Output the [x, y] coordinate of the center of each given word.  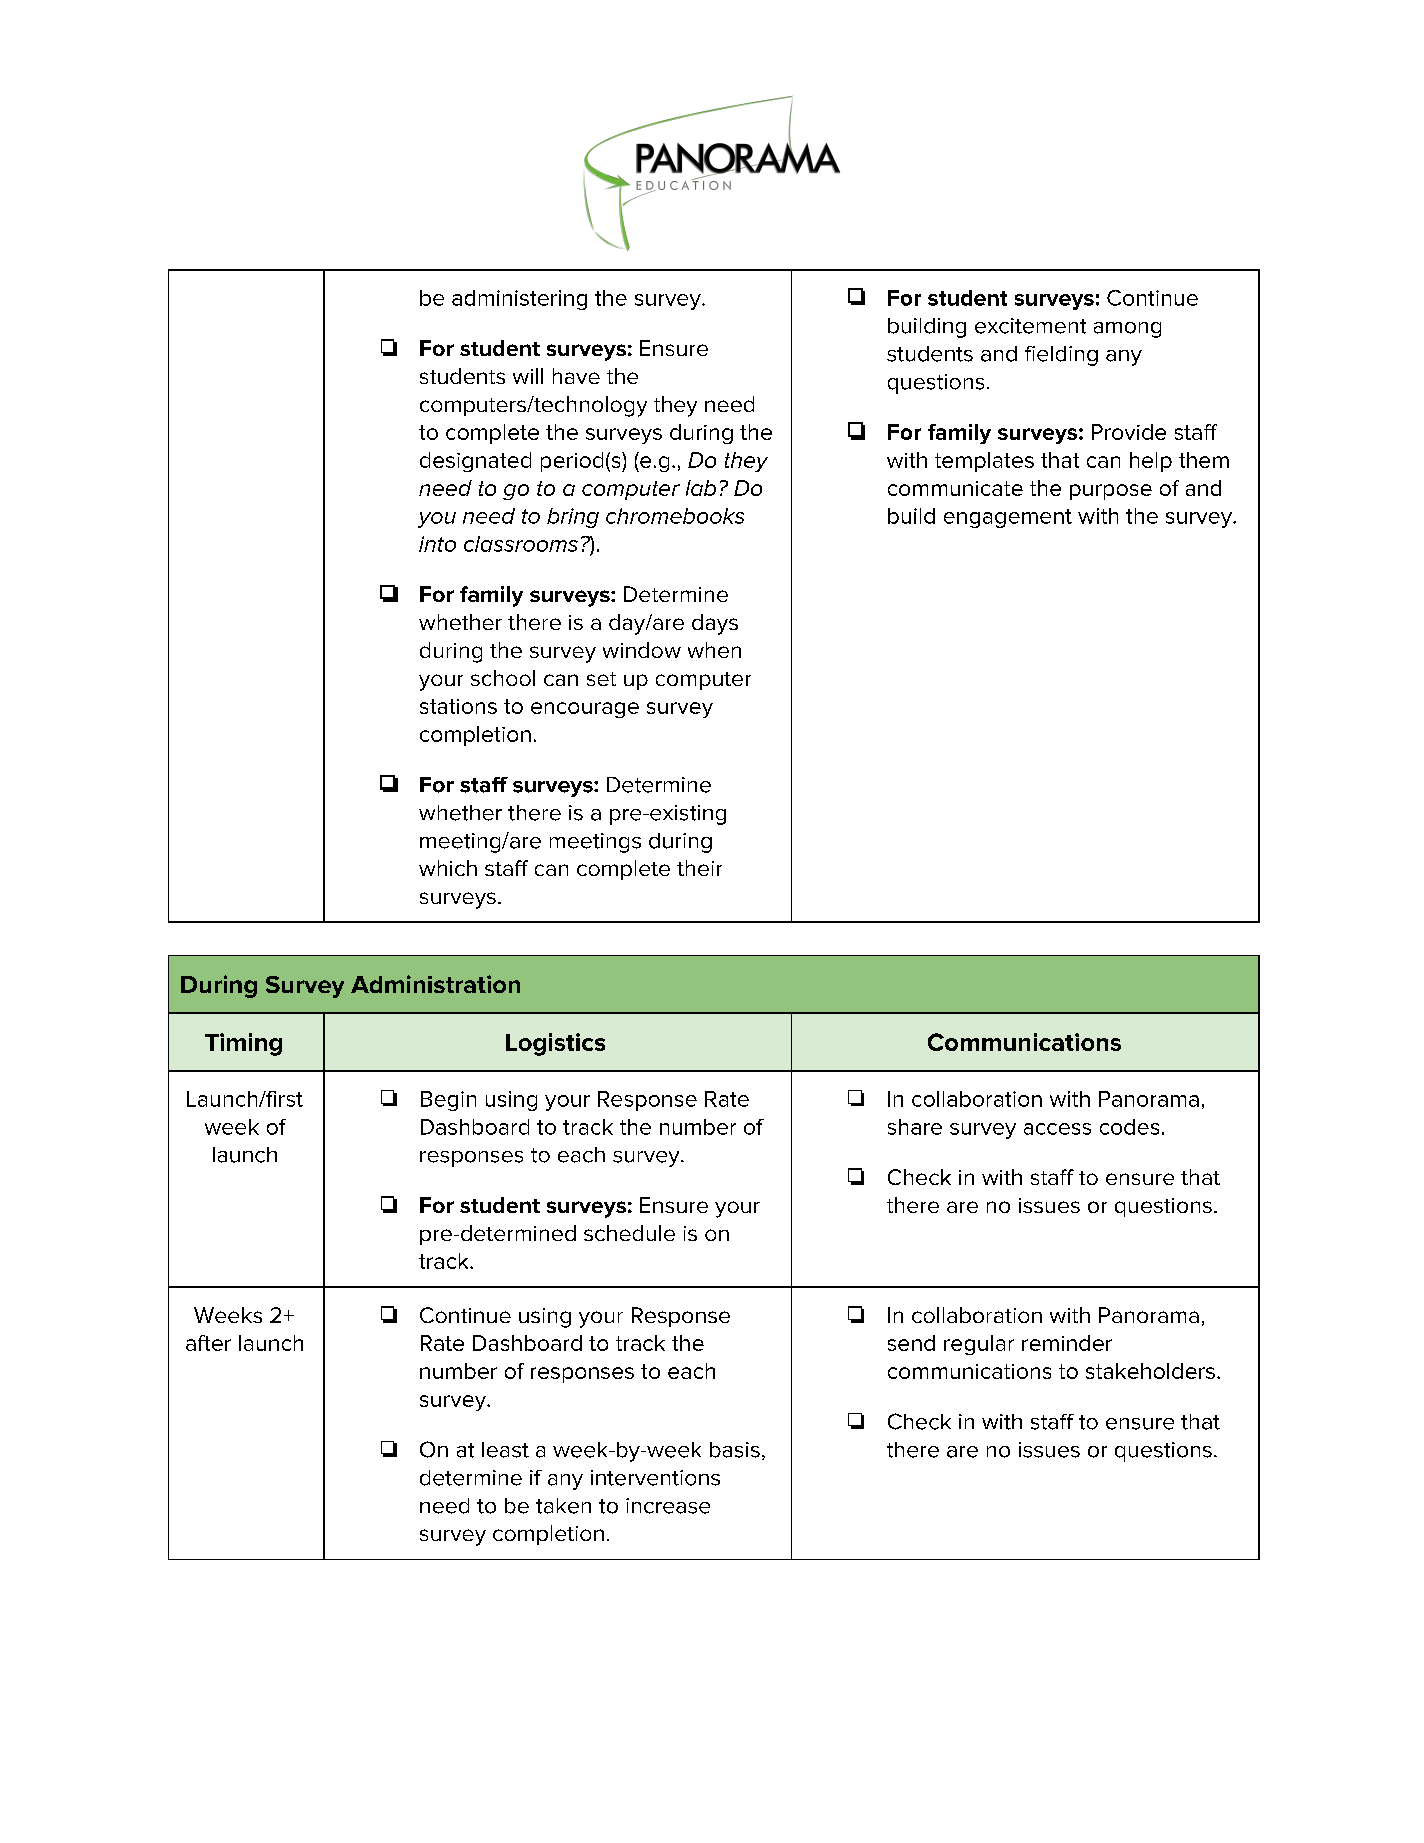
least [505, 1450]
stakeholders [1150, 1371]
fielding [1061, 356]
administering [519, 300]
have [576, 376]
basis [735, 1450]
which [448, 868]
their [699, 868]
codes [1129, 1127]
